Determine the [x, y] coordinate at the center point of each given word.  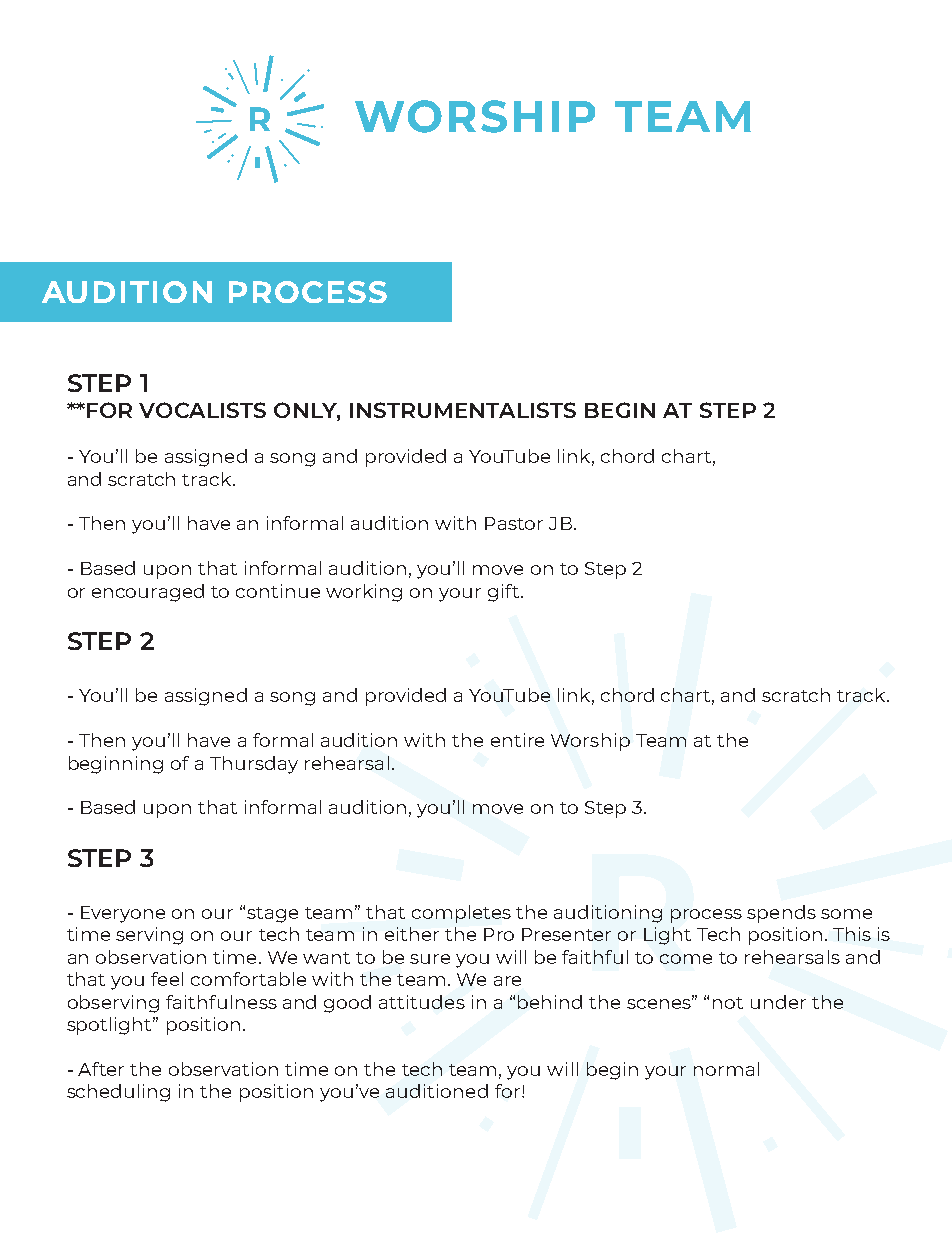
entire [517, 740]
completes [461, 914]
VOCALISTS [202, 410]
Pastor [514, 523]
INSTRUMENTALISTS [463, 410]
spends [781, 914]
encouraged [148, 593]
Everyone [123, 914]
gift [503, 593]
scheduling [118, 1093]
